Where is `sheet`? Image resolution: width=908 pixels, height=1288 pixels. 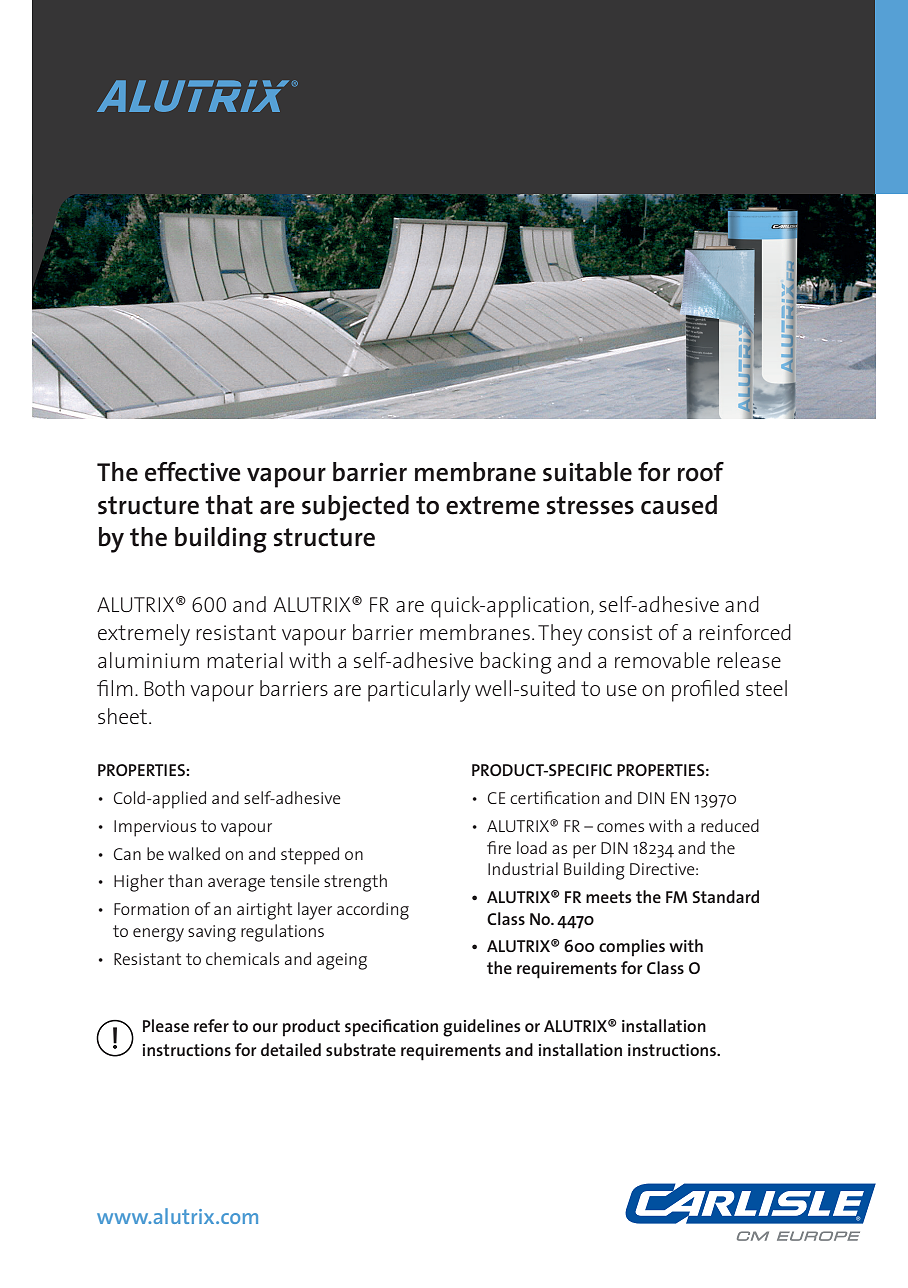 sheet is located at coordinates (122, 716).
